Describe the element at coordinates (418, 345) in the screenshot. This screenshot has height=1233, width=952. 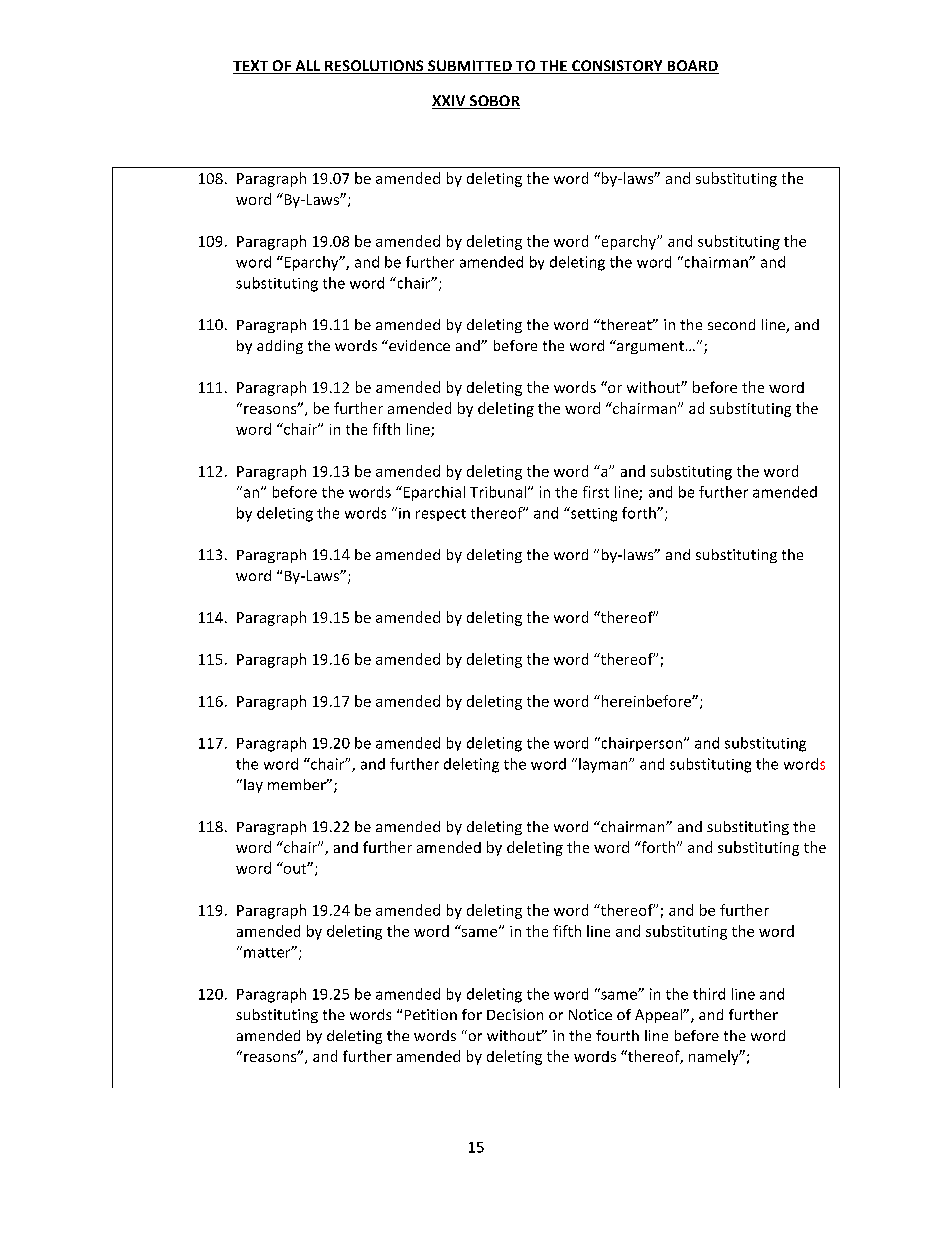
I see `evidence` at that location.
